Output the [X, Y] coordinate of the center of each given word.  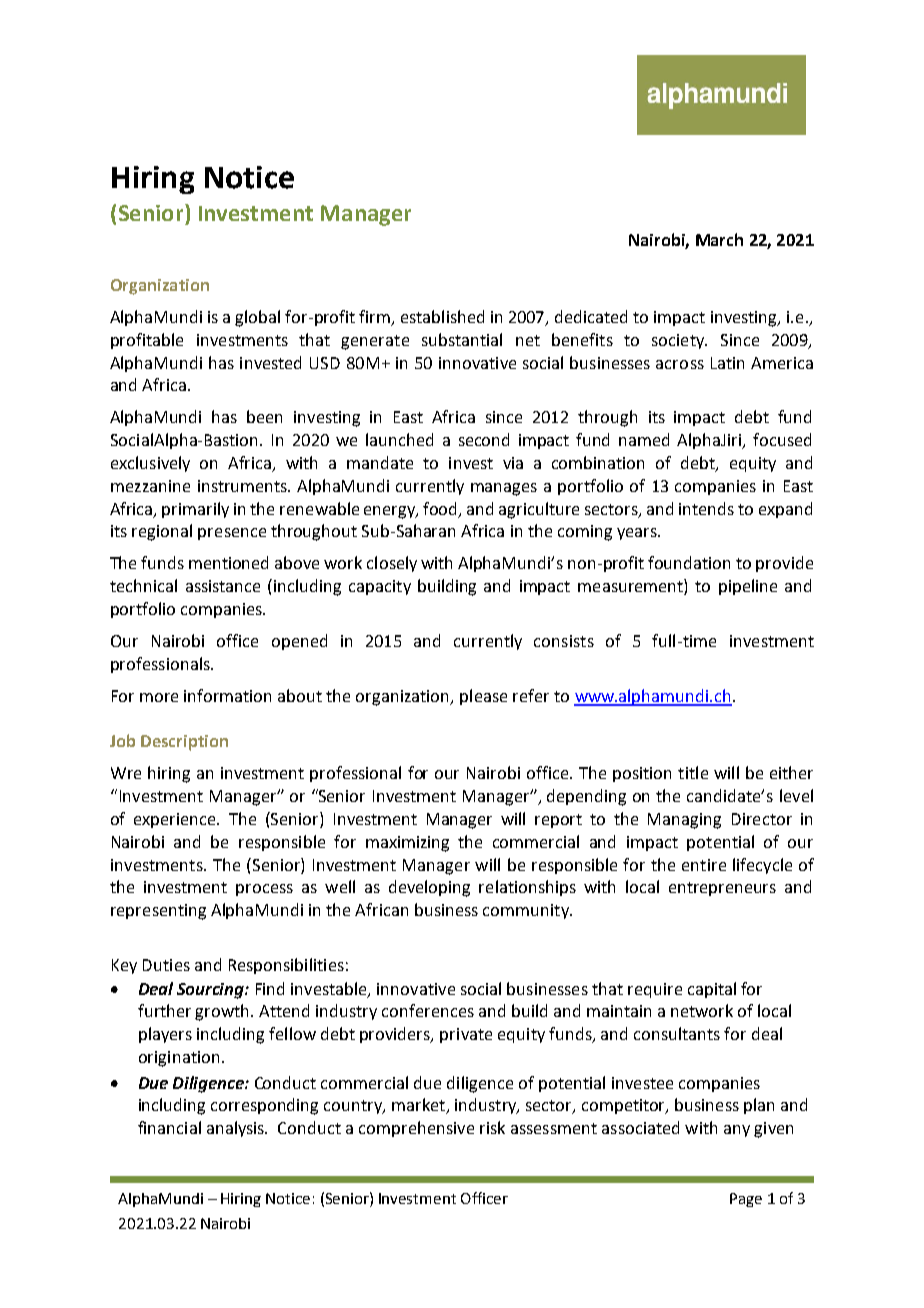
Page [746, 1200]
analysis [237, 1129]
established [442, 316]
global [257, 318]
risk [492, 1127]
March [719, 239]
